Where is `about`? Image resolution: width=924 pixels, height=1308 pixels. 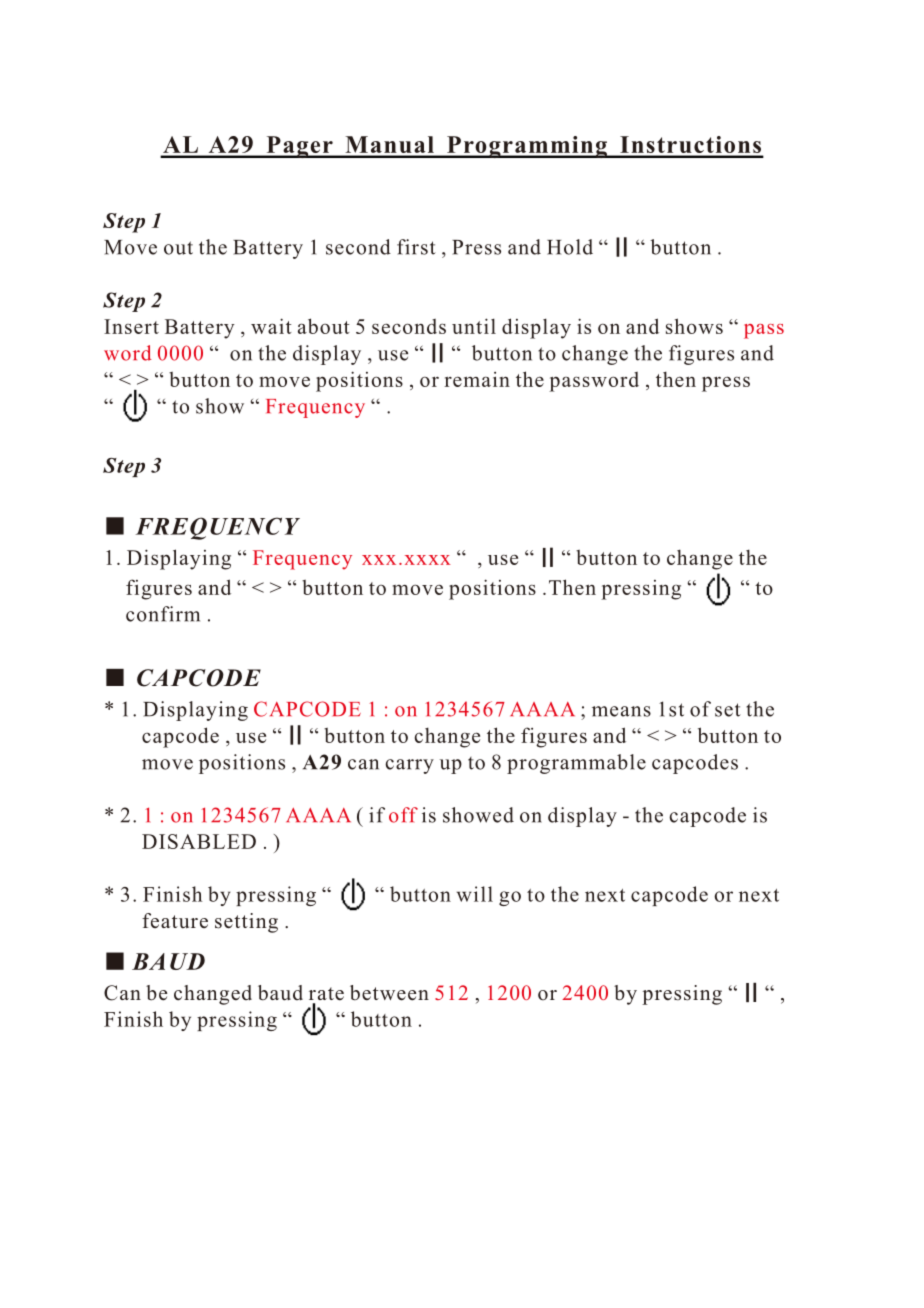 about is located at coordinates (324, 326).
